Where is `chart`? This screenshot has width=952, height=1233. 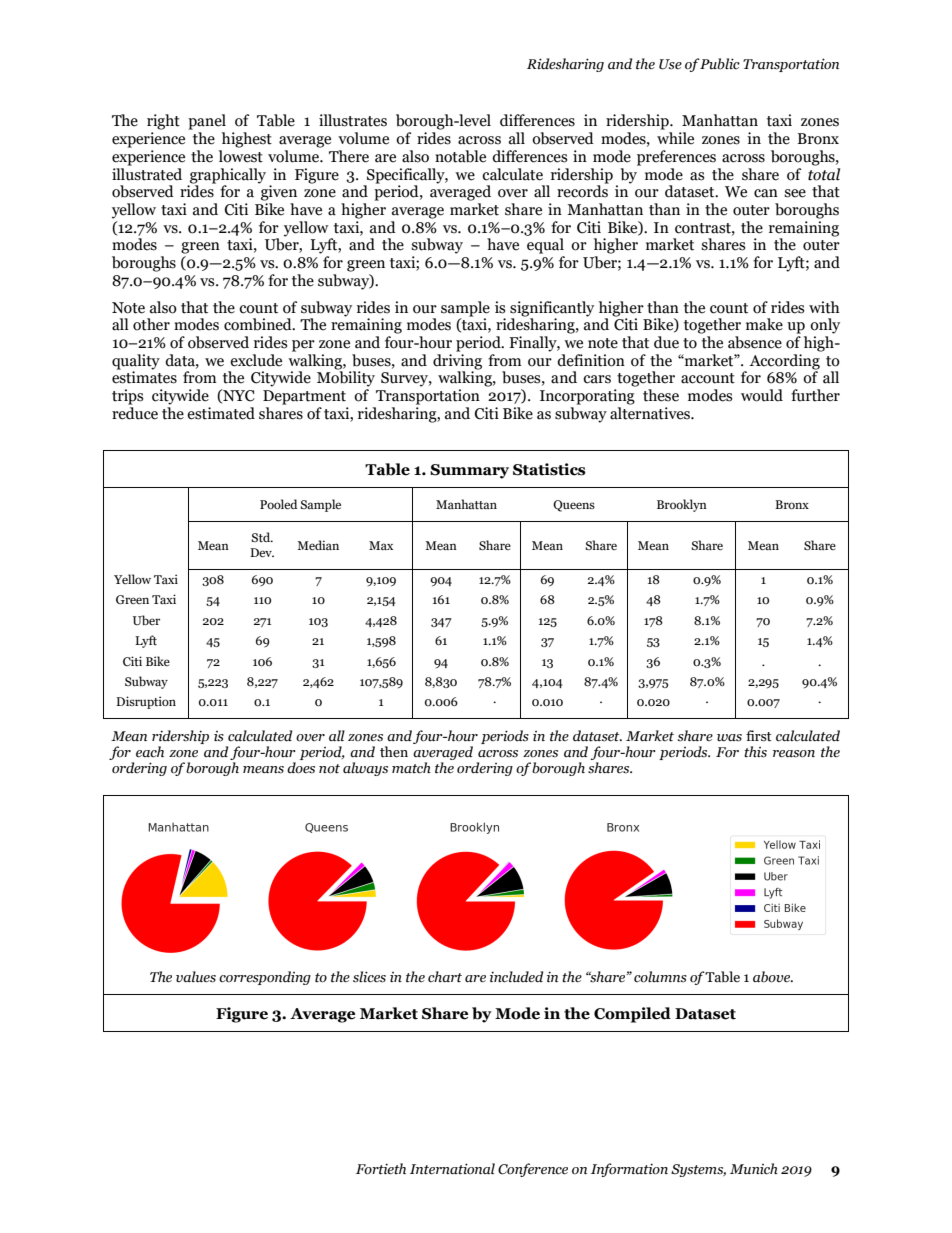
chart is located at coordinates (445, 977).
